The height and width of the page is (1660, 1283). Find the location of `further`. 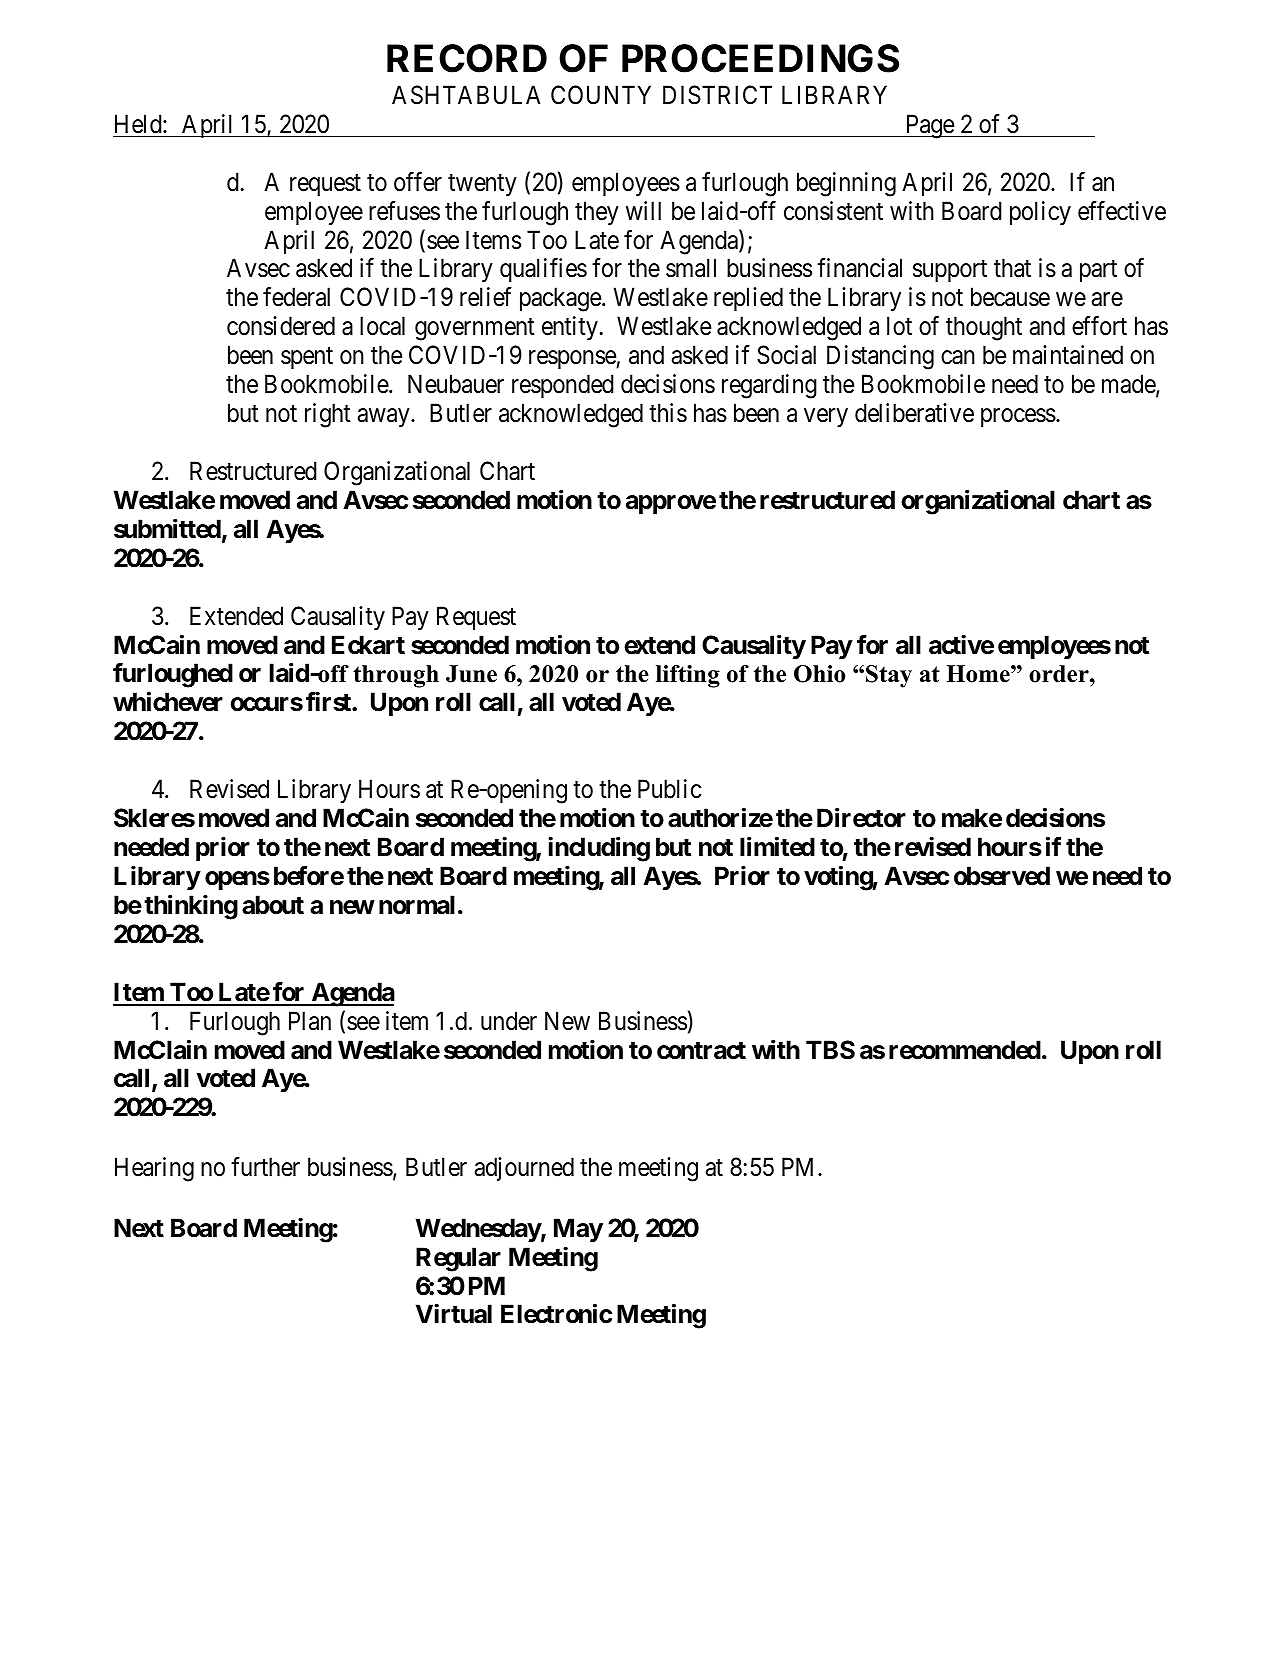

further is located at coordinates (265, 1167).
